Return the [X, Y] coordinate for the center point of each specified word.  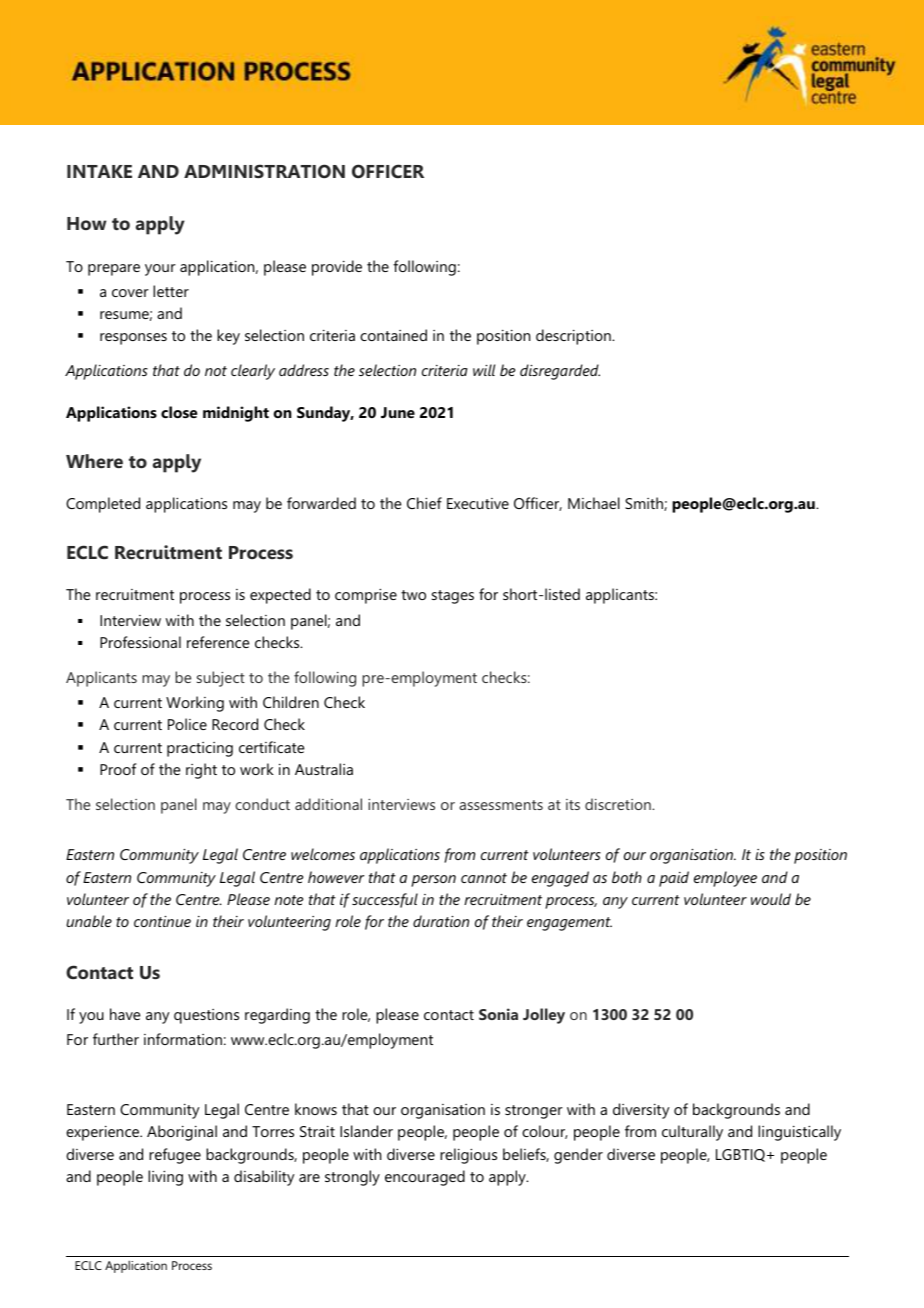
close [179, 412]
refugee [175, 1156]
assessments [501, 805]
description [574, 337]
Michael [594, 503]
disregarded [560, 372]
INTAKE [99, 171]
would [771, 899]
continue [162, 921]
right [201, 771]
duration [441, 921]
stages [453, 597]
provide [337, 268]
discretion [619, 804]
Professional [140, 642]
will [484, 370]
